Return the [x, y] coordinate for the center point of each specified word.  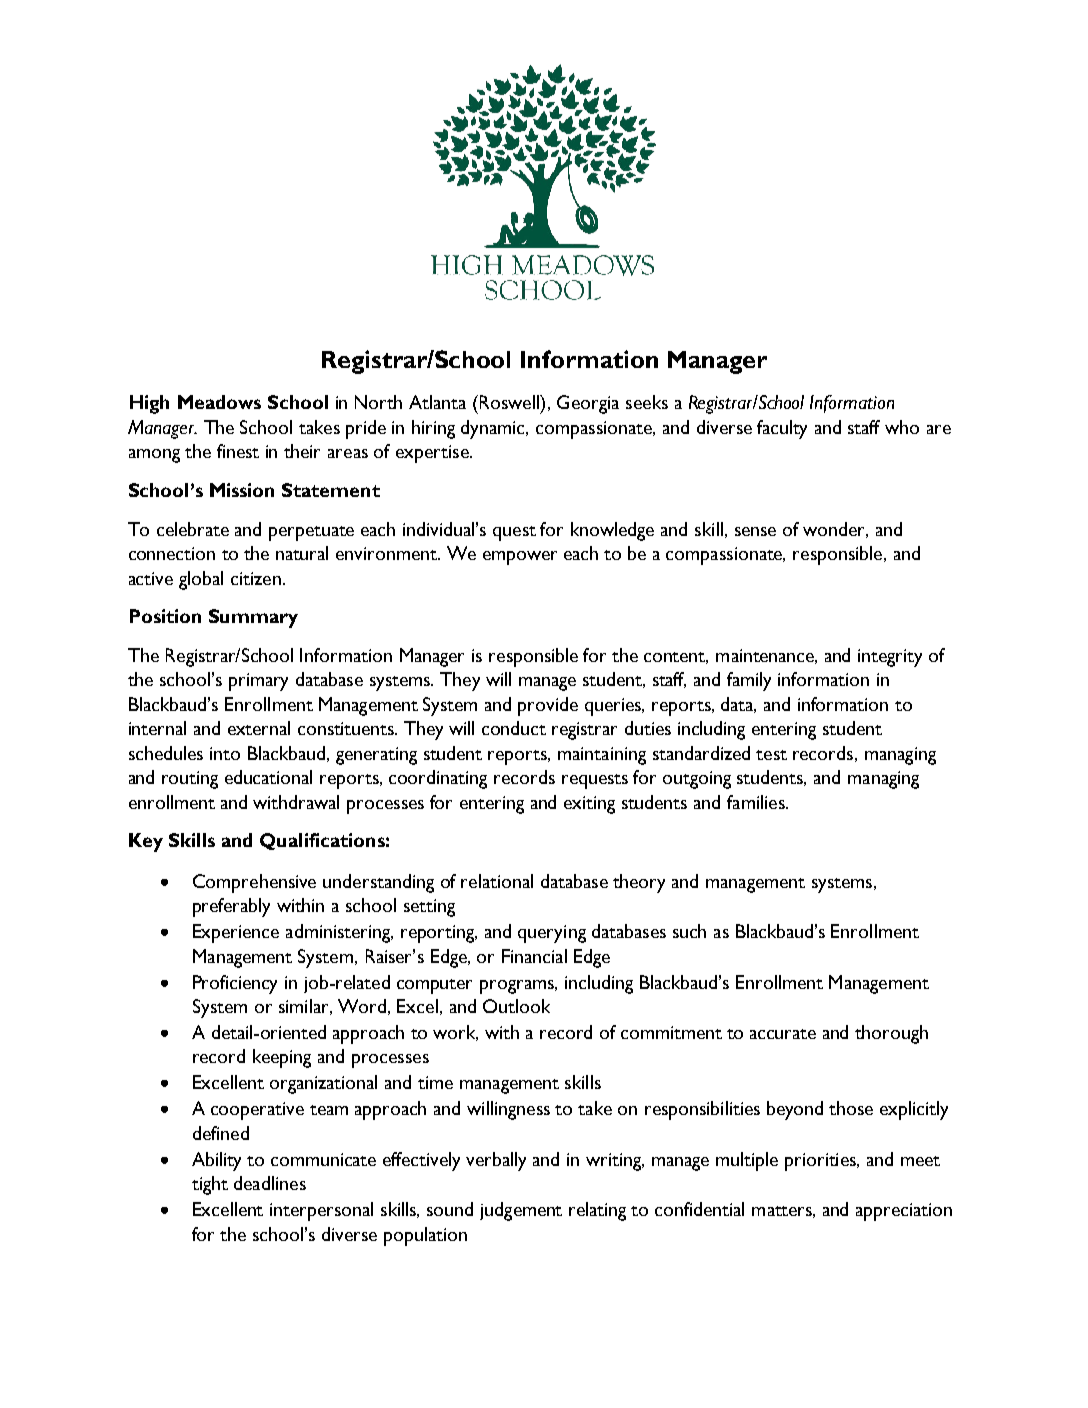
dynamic [494, 429]
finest [238, 451]
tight [210, 1185]
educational [268, 777]
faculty [782, 429]
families [757, 802]
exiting [589, 805]
